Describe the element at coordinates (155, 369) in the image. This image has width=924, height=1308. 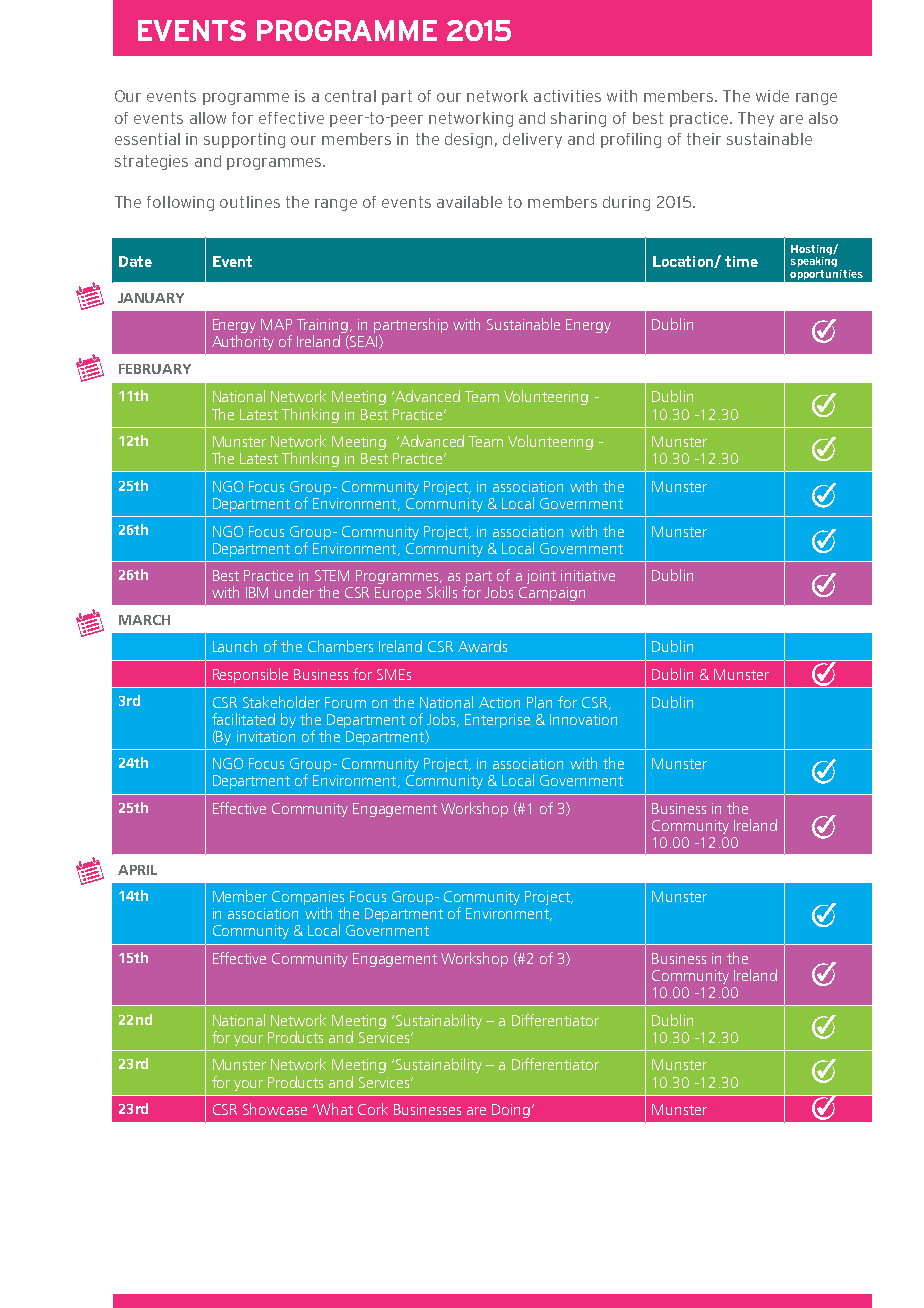
I see `FEBRUARY` at that location.
